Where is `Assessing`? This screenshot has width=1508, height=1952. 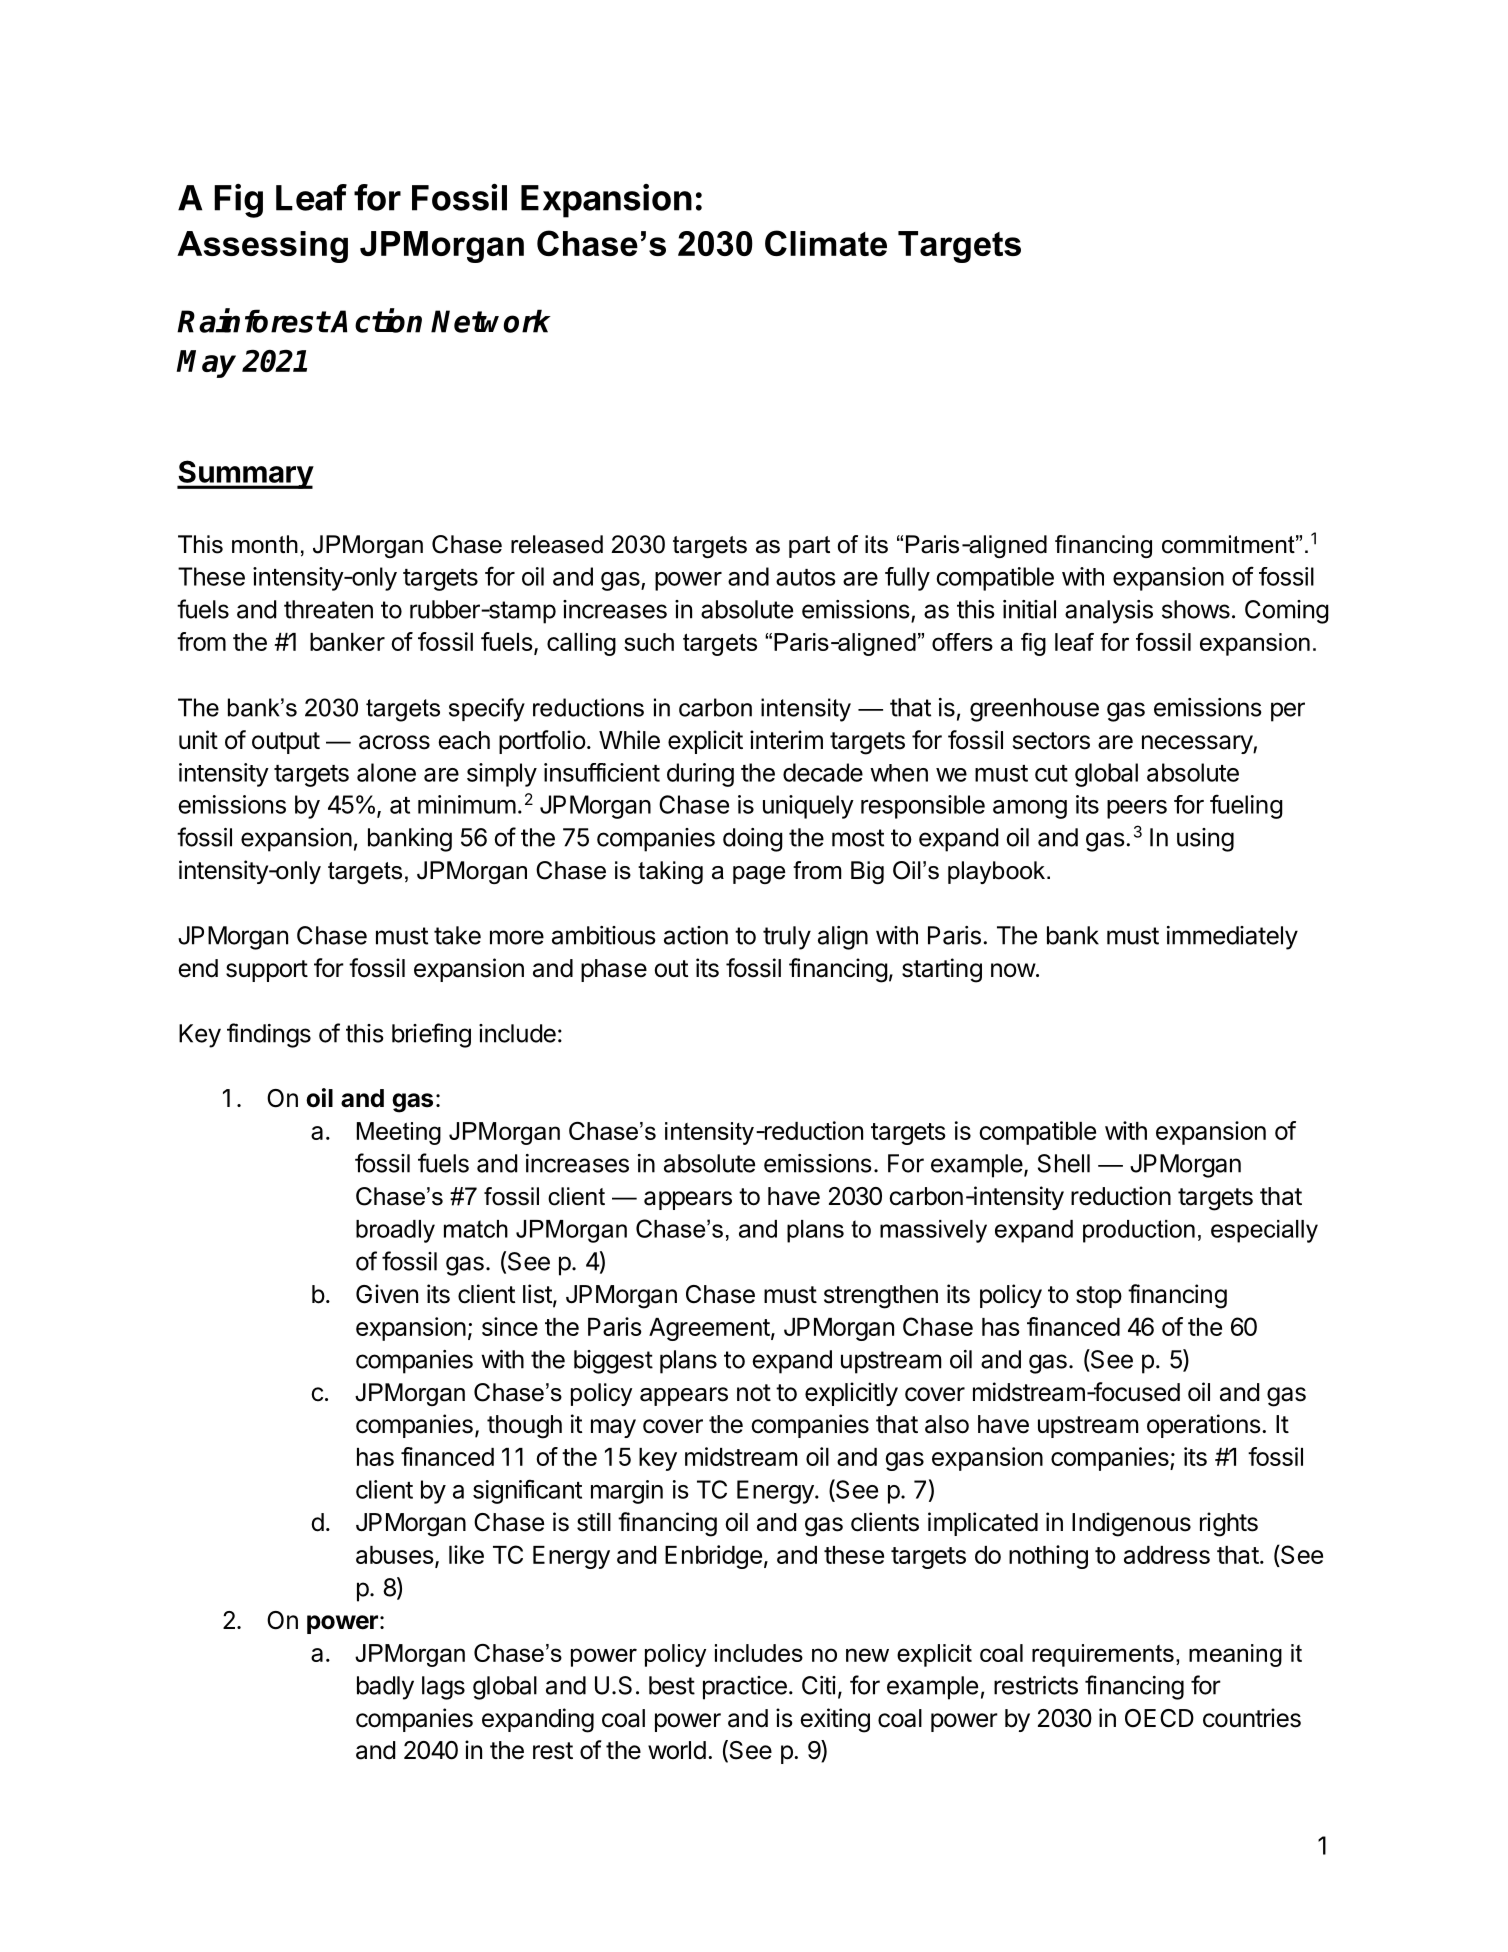 Assessing is located at coordinates (262, 247).
